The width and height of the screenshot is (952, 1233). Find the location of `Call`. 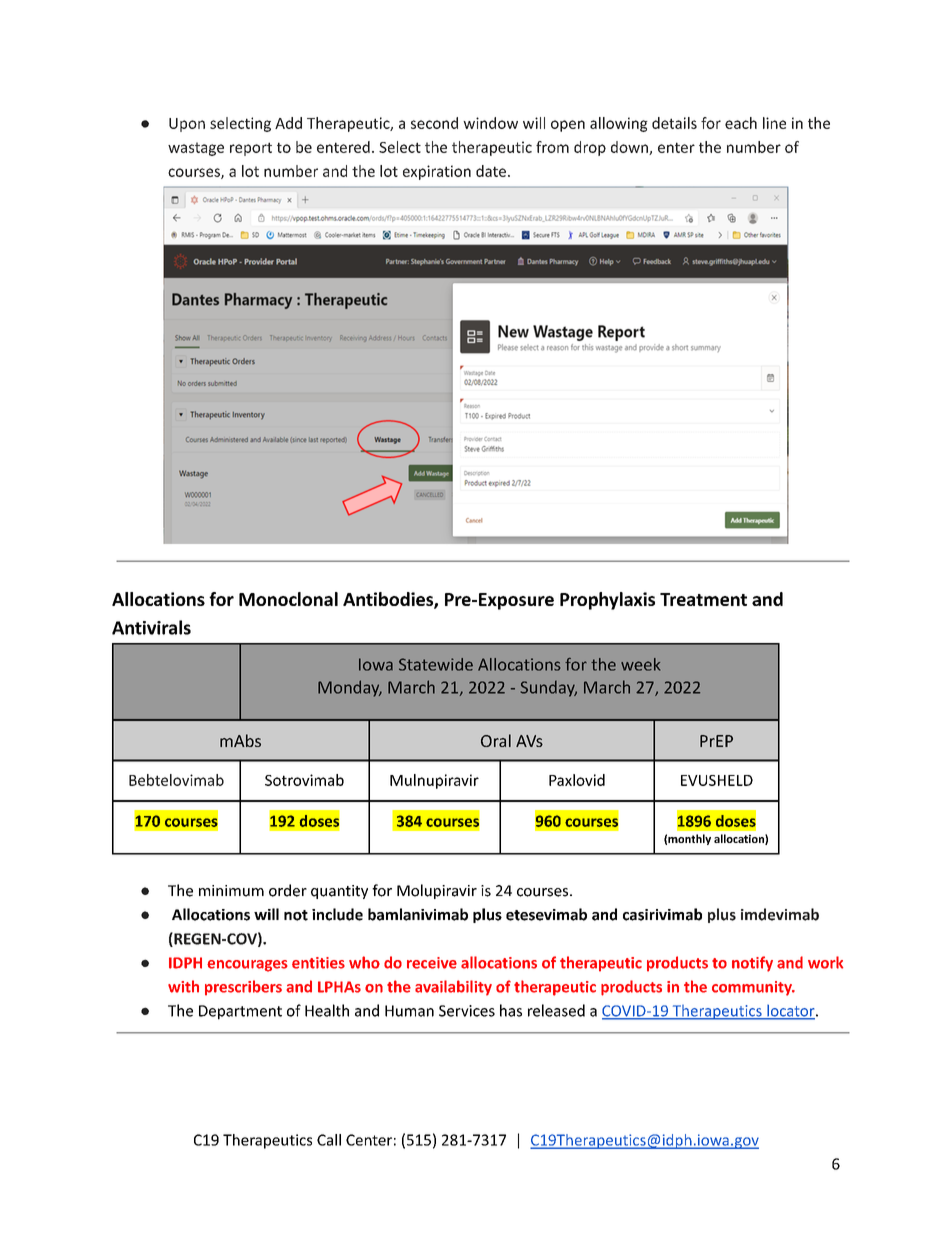

Call is located at coordinates (329, 1140).
